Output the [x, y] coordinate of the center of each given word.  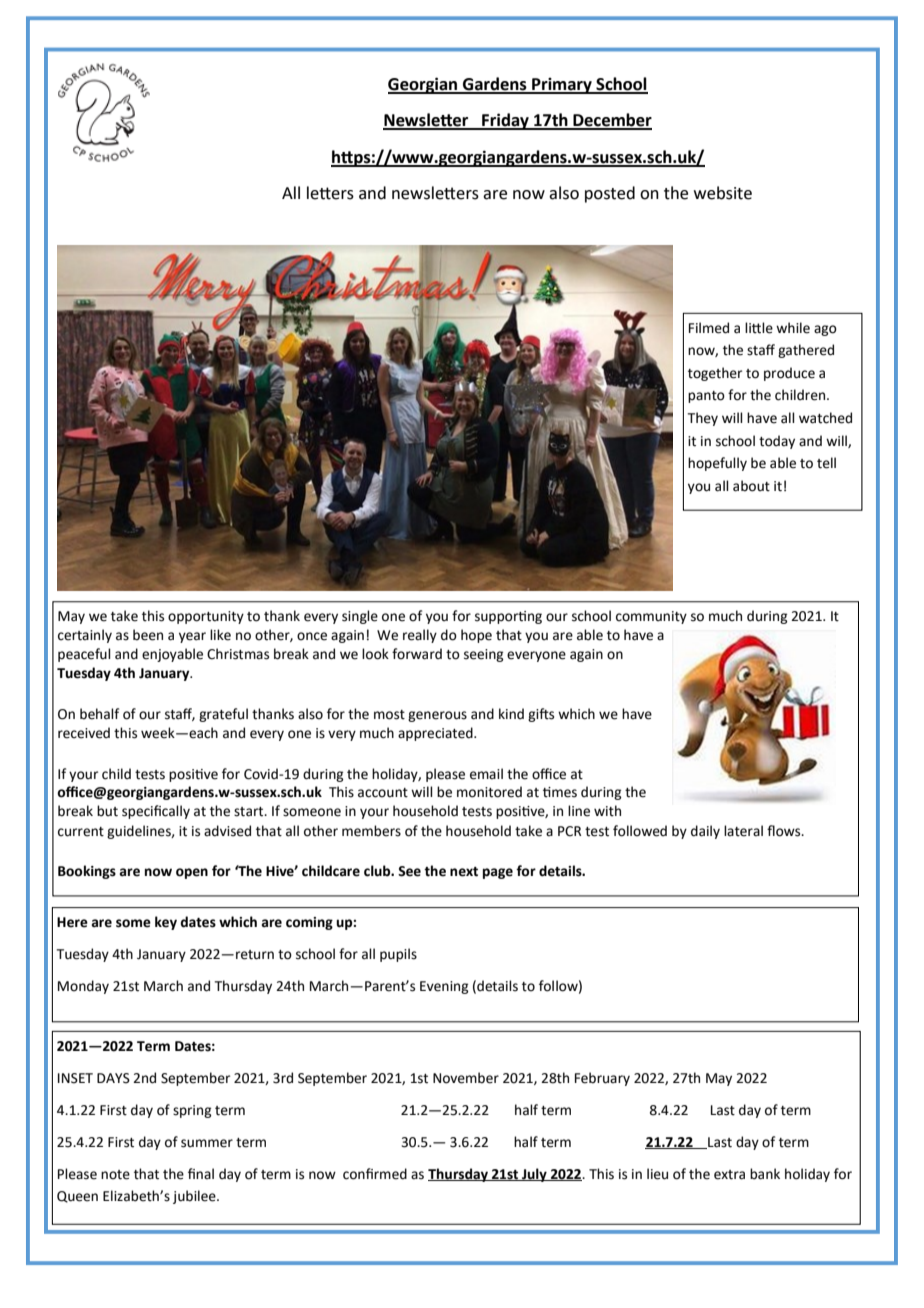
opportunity [206, 617]
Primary [562, 86]
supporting [508, 617]
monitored [489, 792]
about [751, 486]
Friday [505, 121]
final [201, 1173]
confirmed [375, 1174]
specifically [156, 812]
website [723, 193]
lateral [743, 831]
